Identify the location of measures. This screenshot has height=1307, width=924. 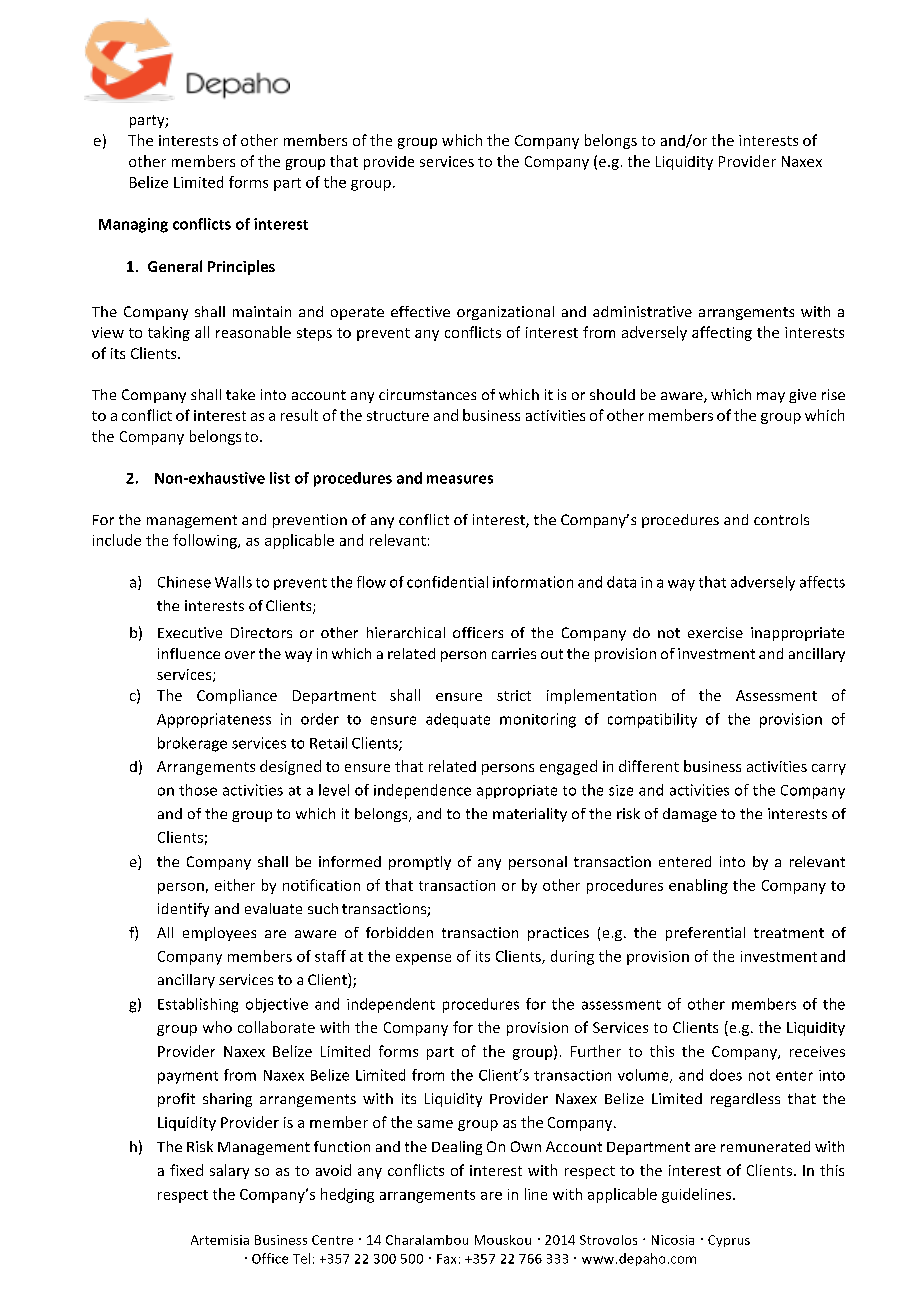
(460, 479).
